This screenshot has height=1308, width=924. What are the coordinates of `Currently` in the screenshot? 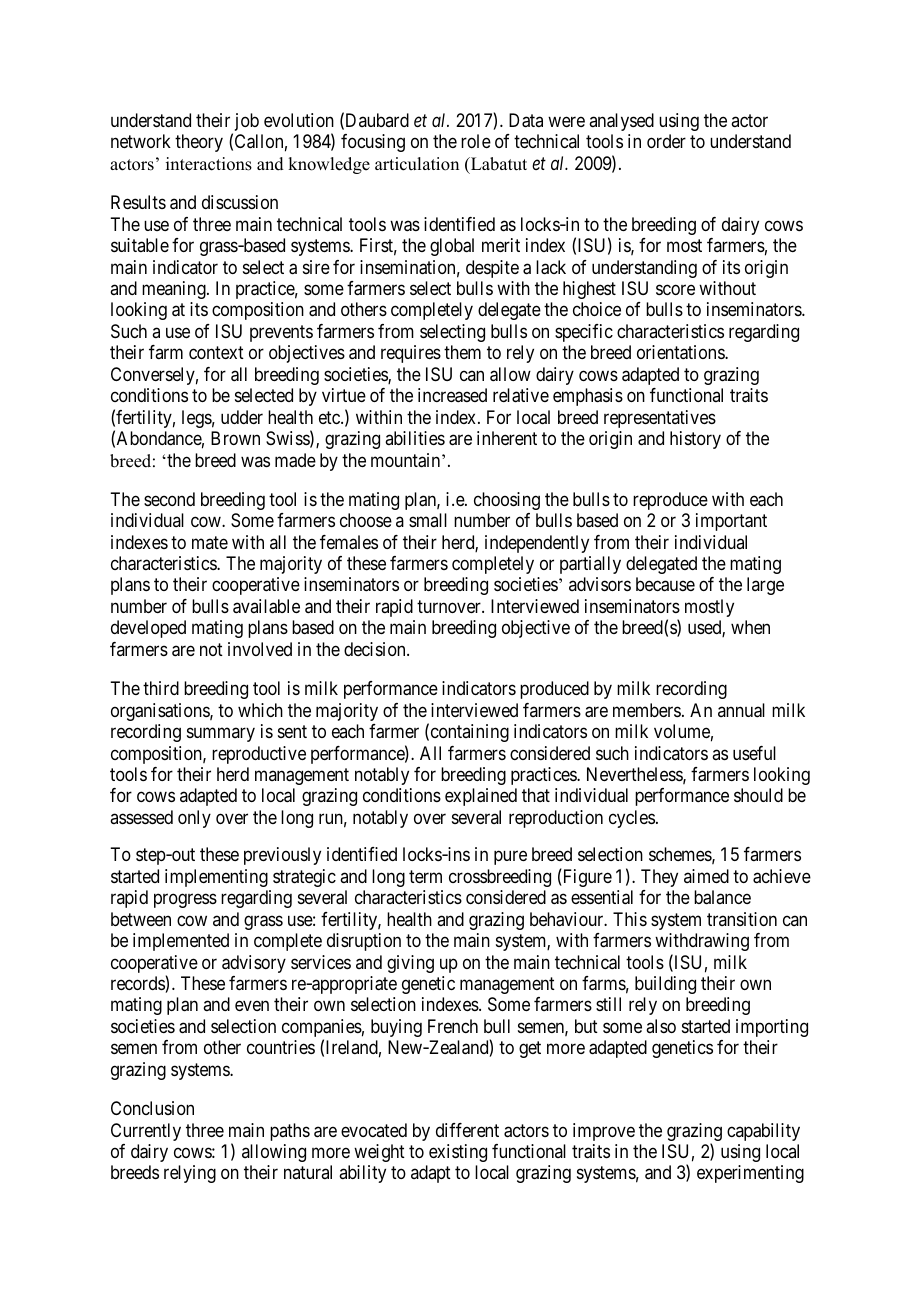 It's located at (146, 1132).
